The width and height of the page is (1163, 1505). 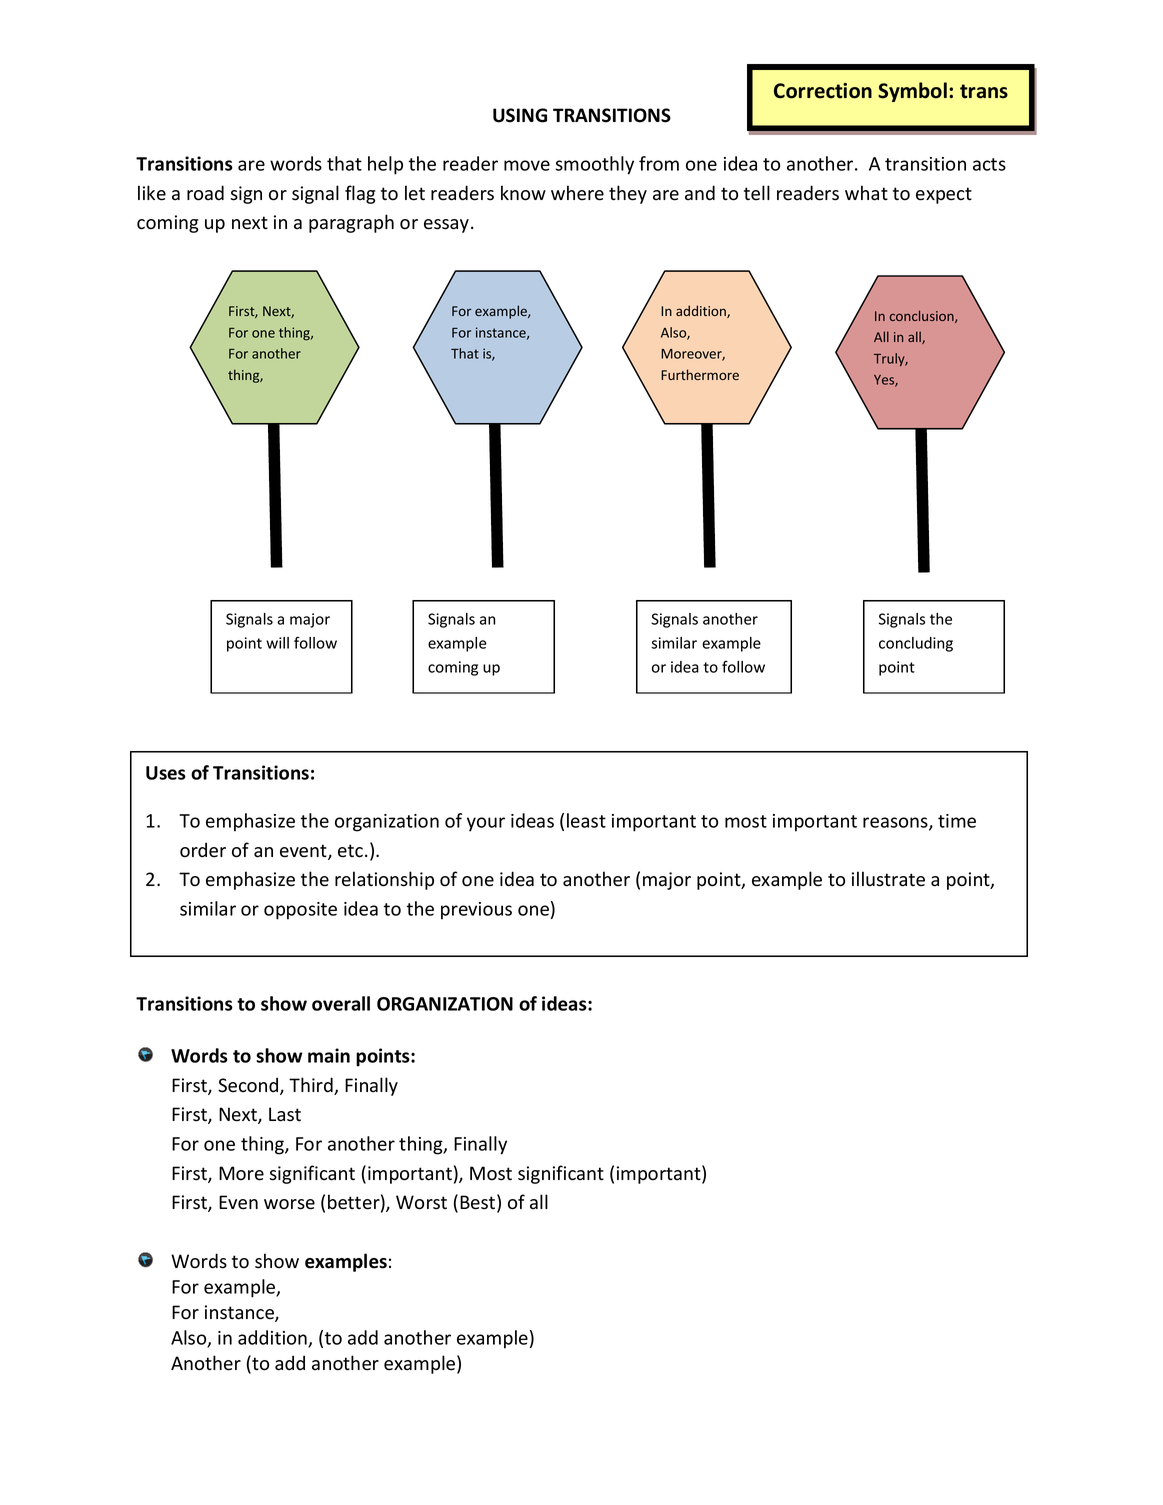 What do you see at coordinates (448, 226) in the page?
I see `essay` at bounding box center [448, 226].
